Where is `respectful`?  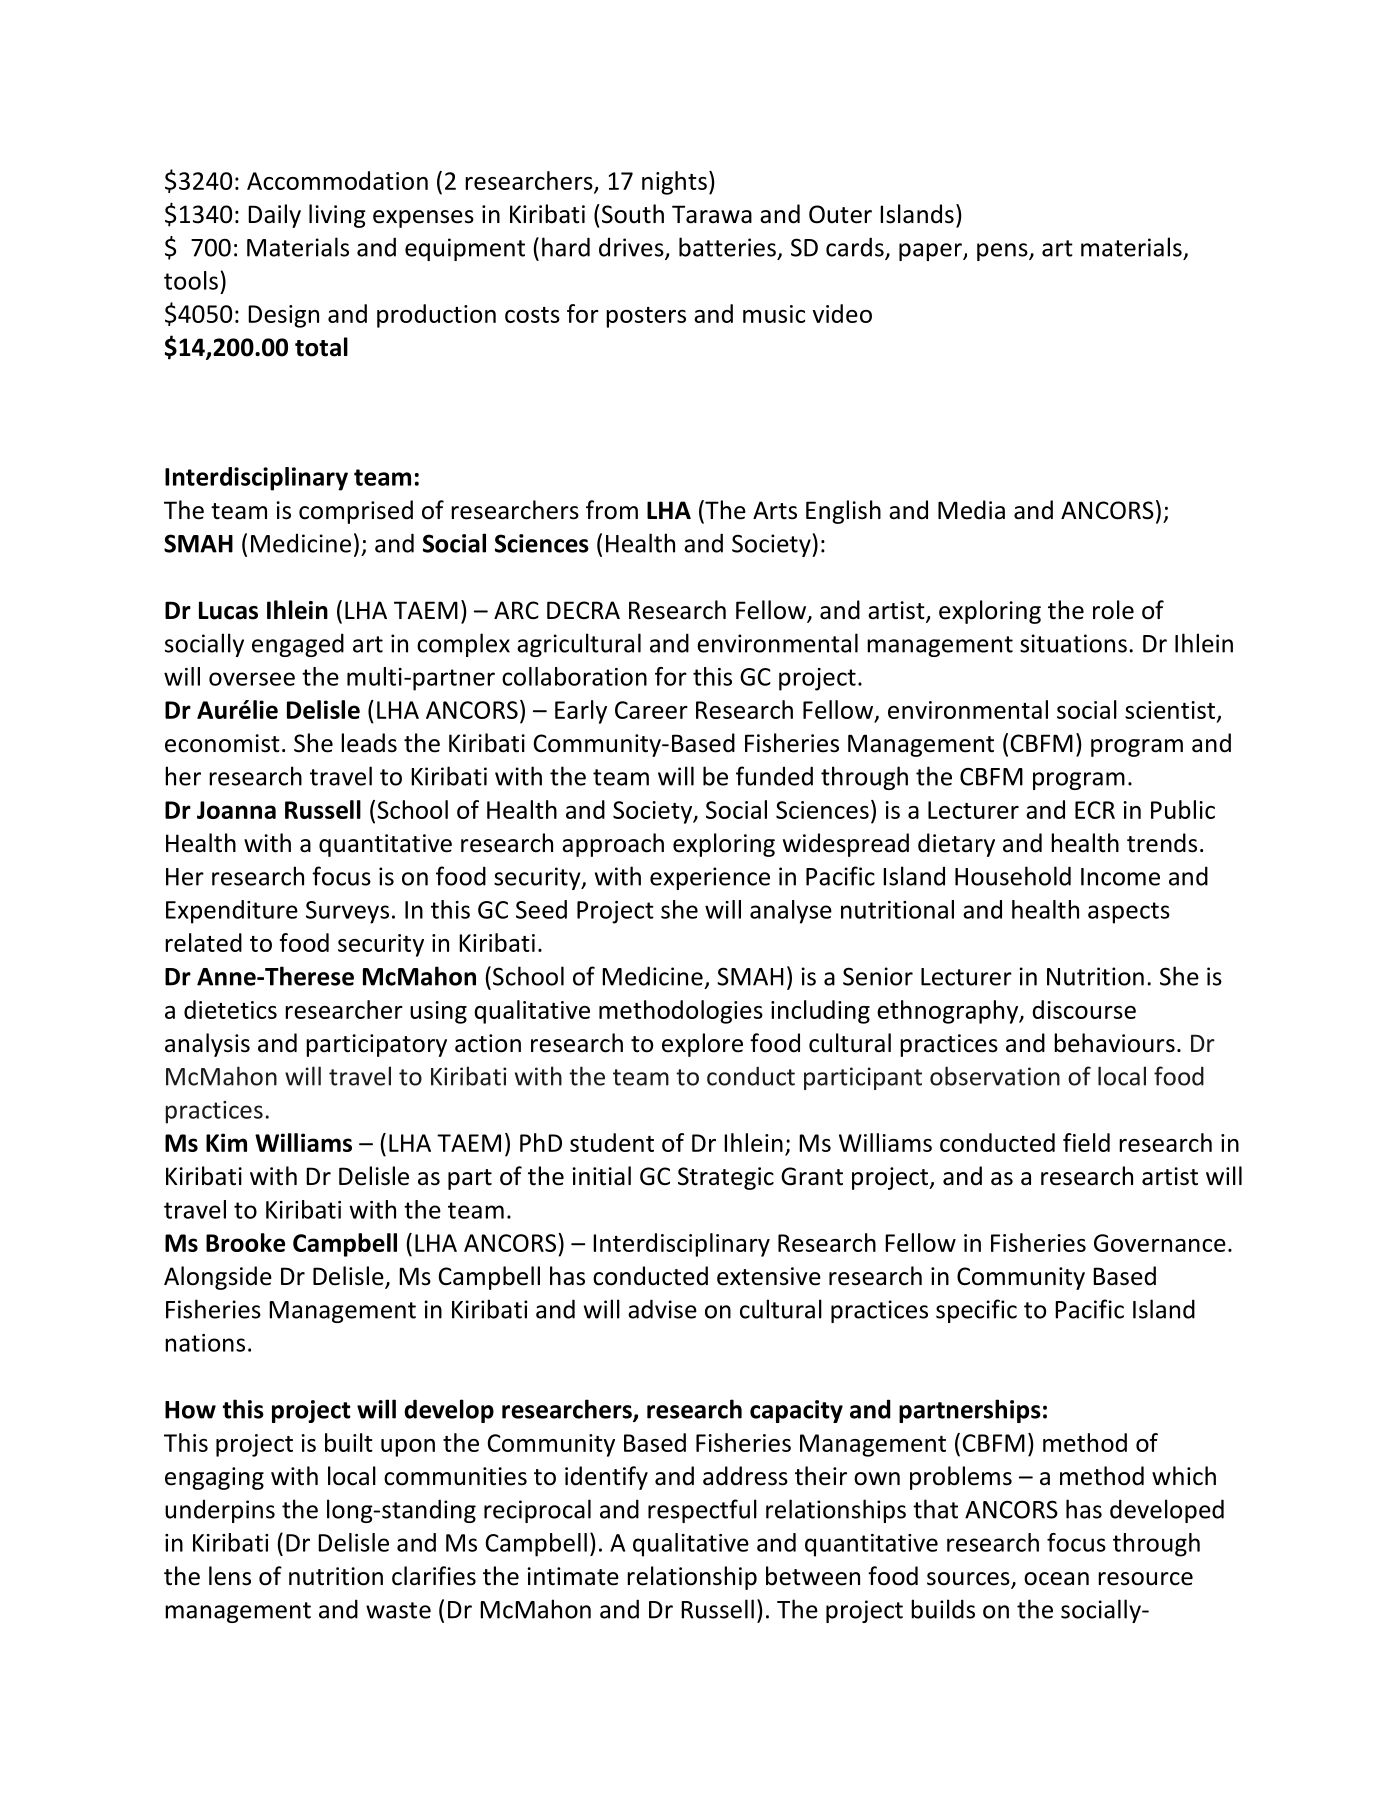
respectful is located at coordinates (702, 1511).
